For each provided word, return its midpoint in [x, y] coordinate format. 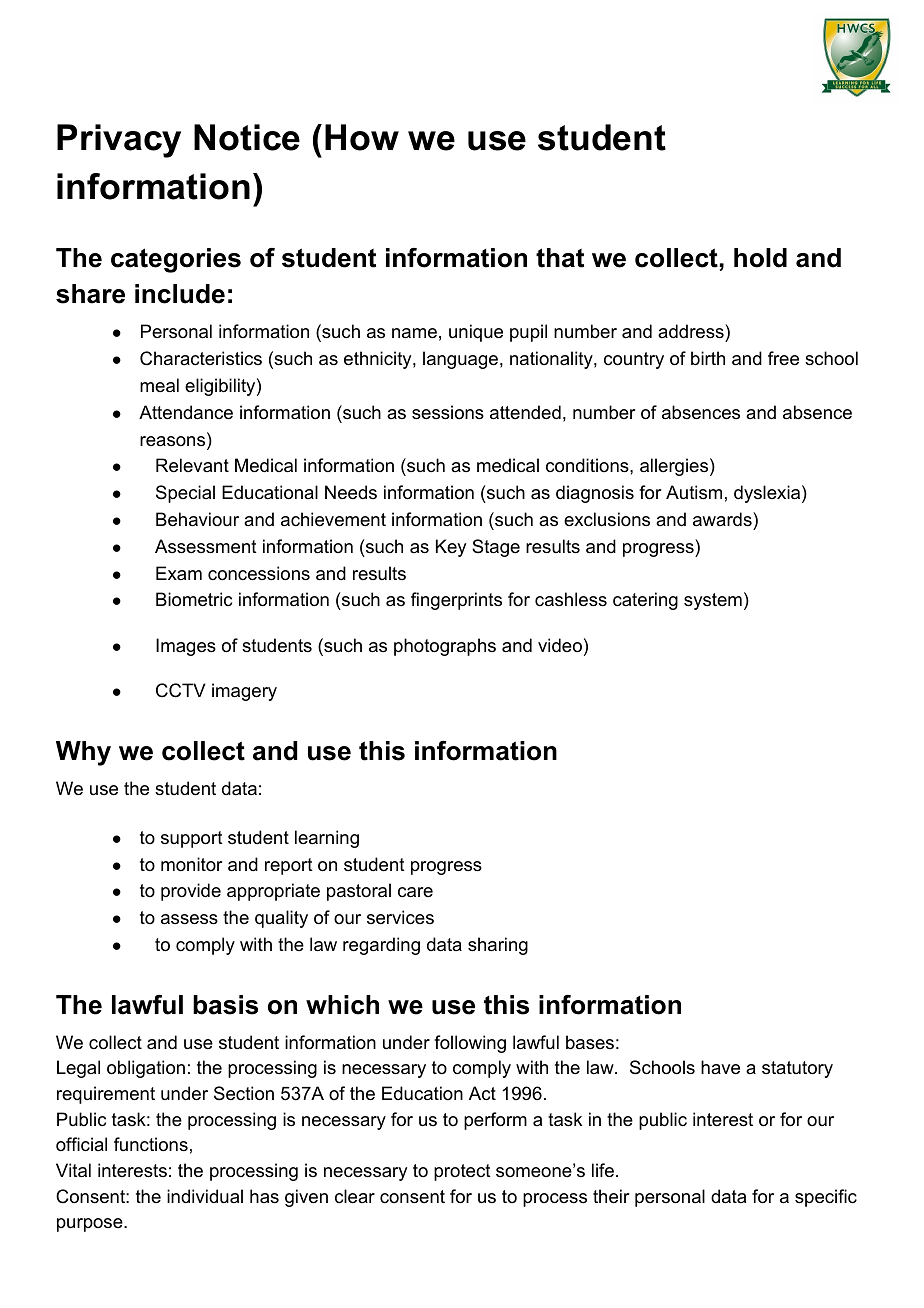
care [415, 892]
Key [451, 548]
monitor [191, 864]
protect [462, 1172]
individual [205, 1196]
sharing [498, 946]
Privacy [119, 141]
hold [760, 258]
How [362, 137]
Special [185, 494]
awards [723, 519]
